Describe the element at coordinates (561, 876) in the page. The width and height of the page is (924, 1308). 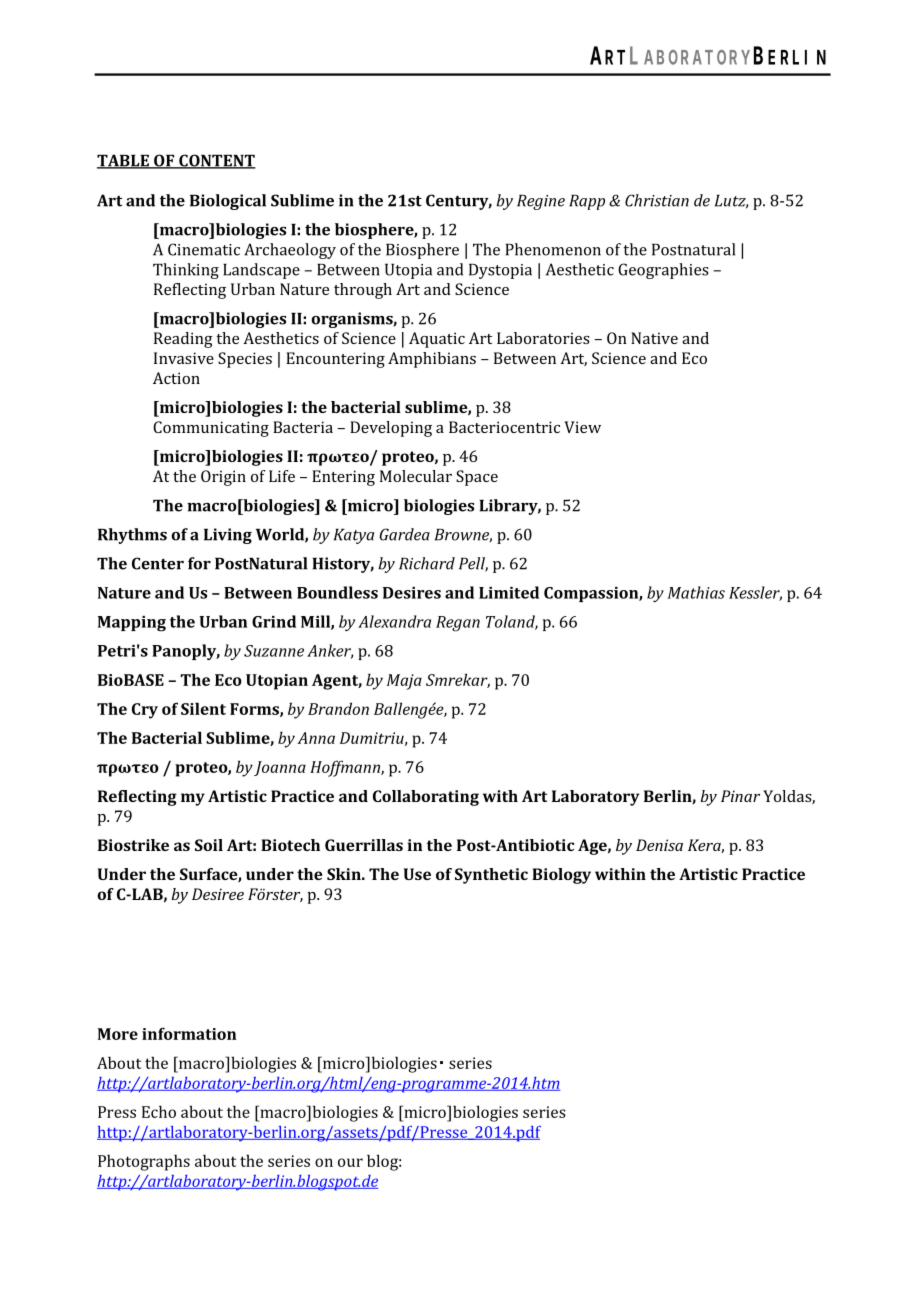
I see `Biology` at that location.
